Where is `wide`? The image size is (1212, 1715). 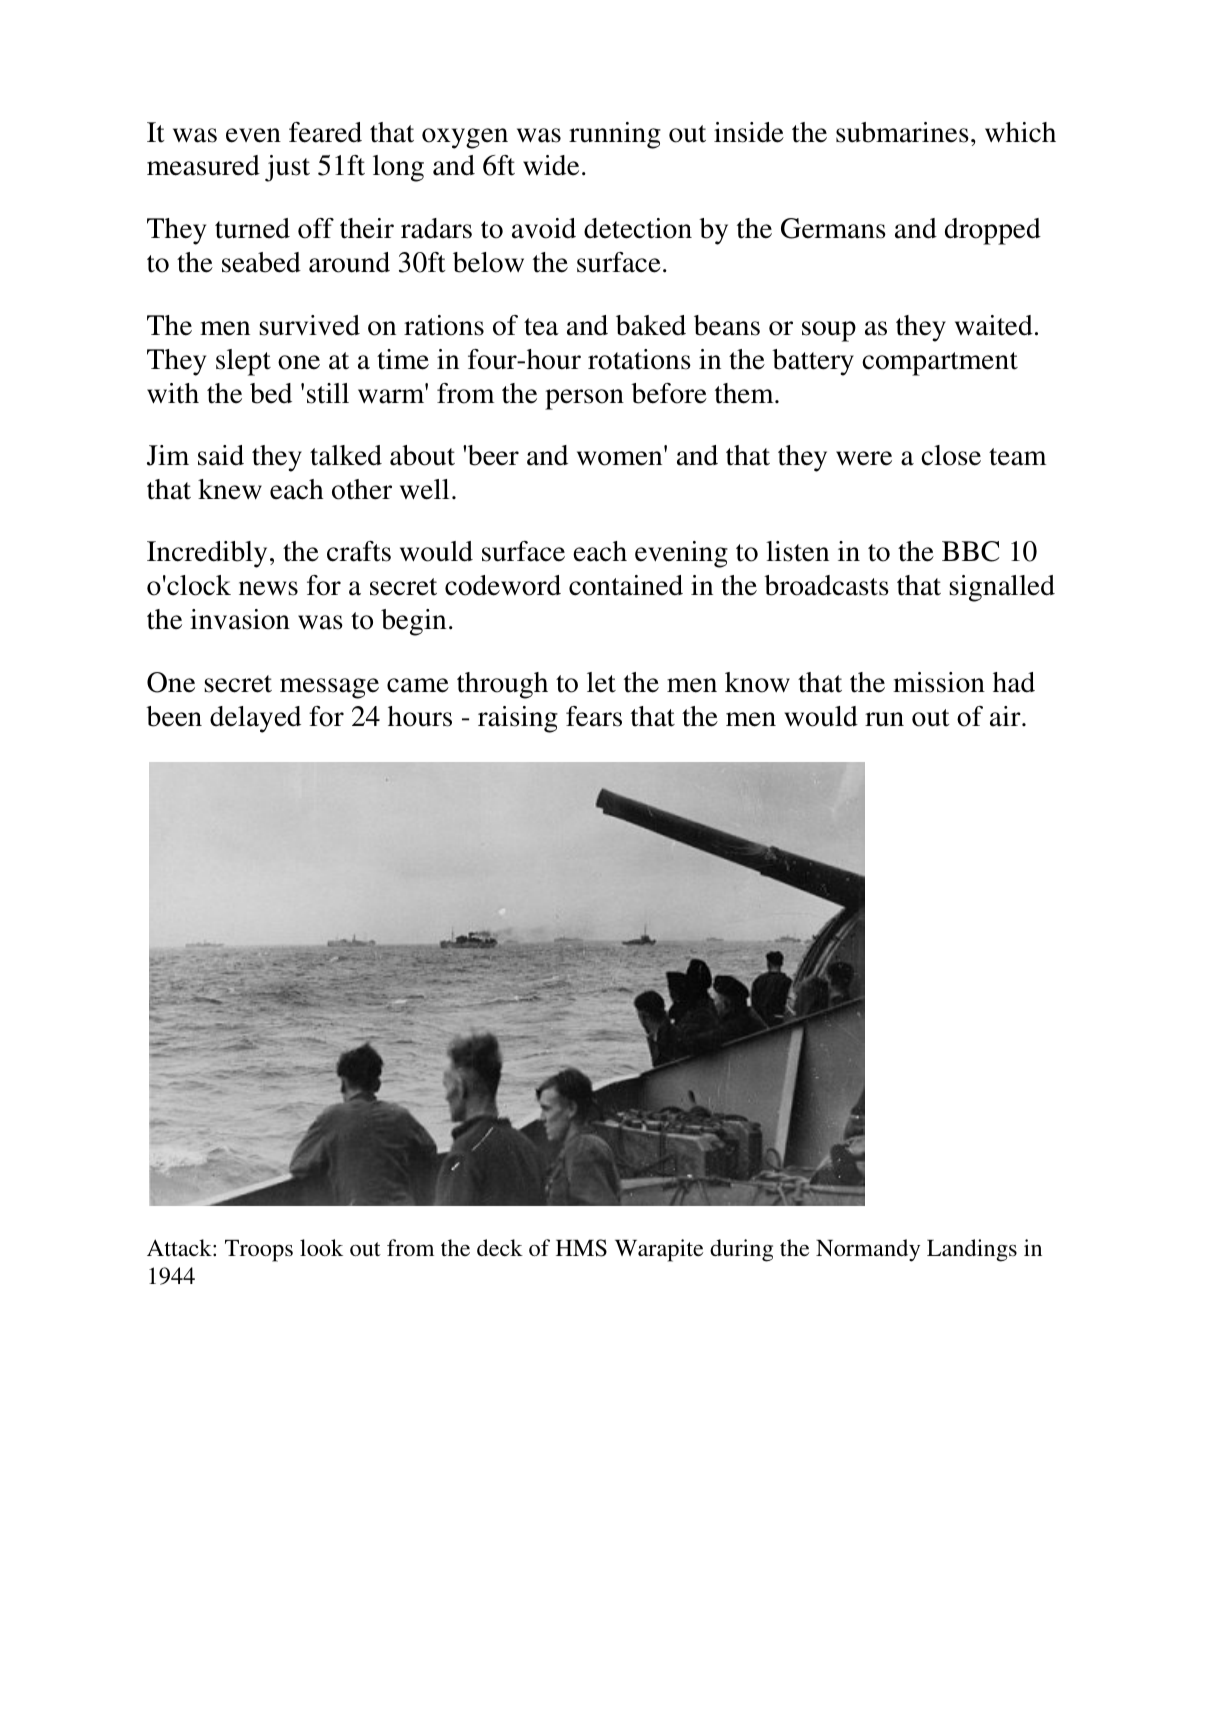
wide is located at coordinates (551, 165).
